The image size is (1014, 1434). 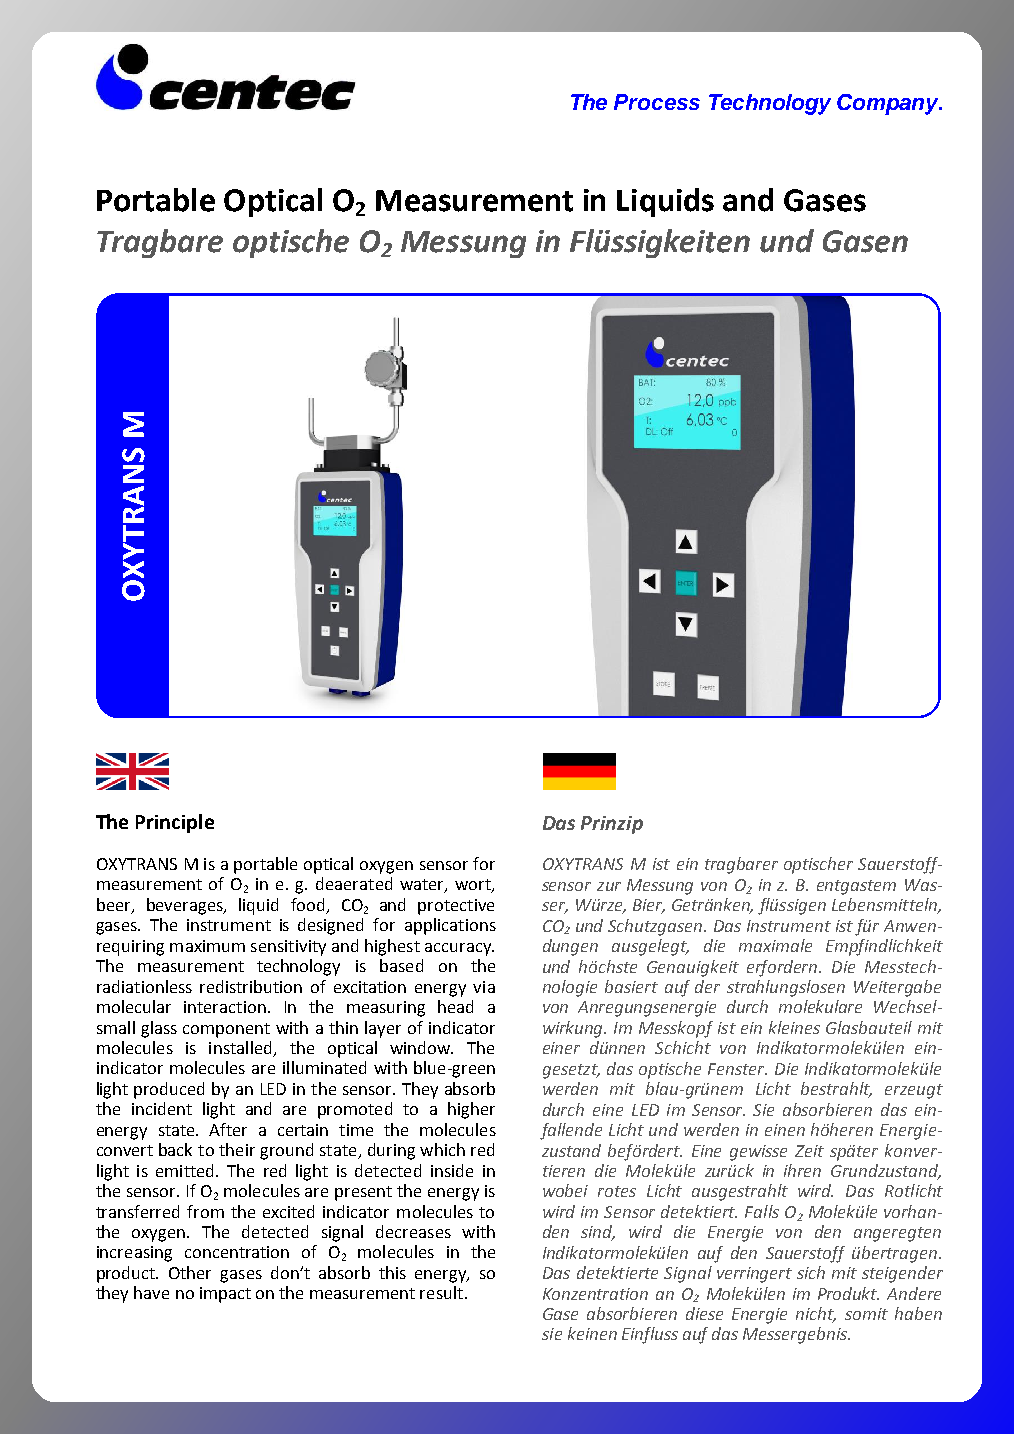 What do you see at coordinates (392, 947) in the page?
I see `highest` at bounding box center [392, 947].
